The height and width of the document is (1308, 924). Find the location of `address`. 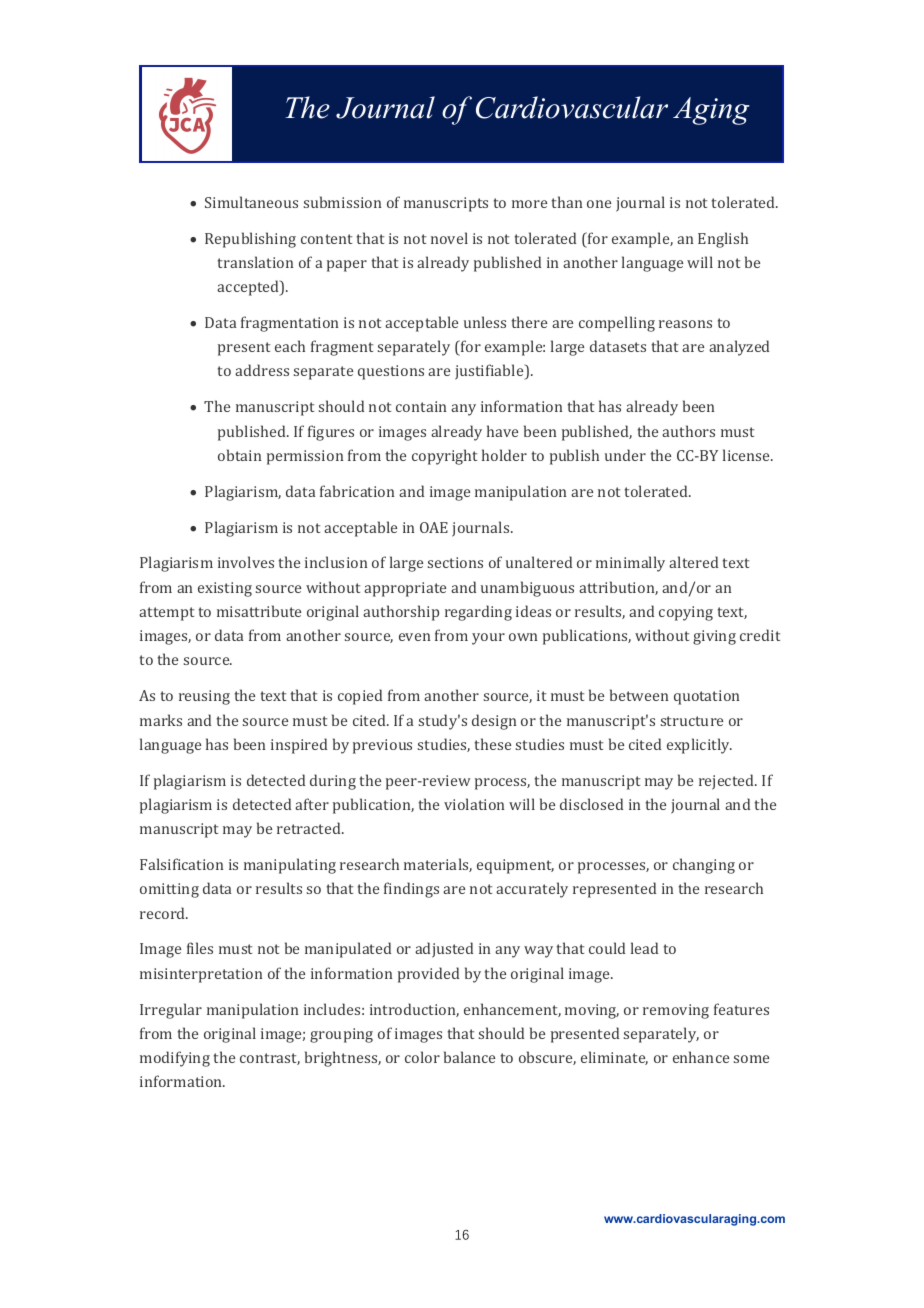

address is located at coordinates (262, 370).
